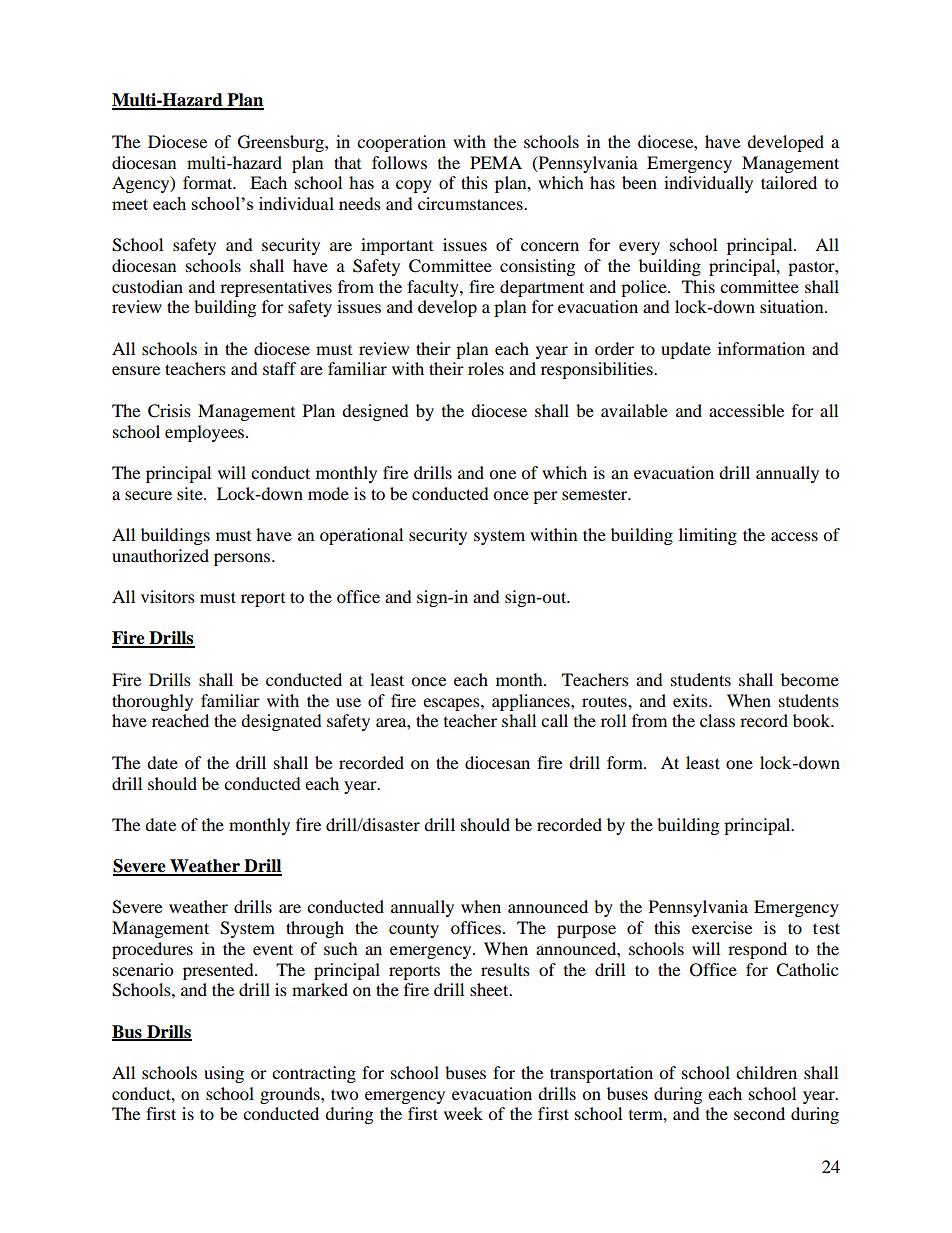  Describe the element at coordinates (168, 596) in the document. I see `visitors` at that location.
